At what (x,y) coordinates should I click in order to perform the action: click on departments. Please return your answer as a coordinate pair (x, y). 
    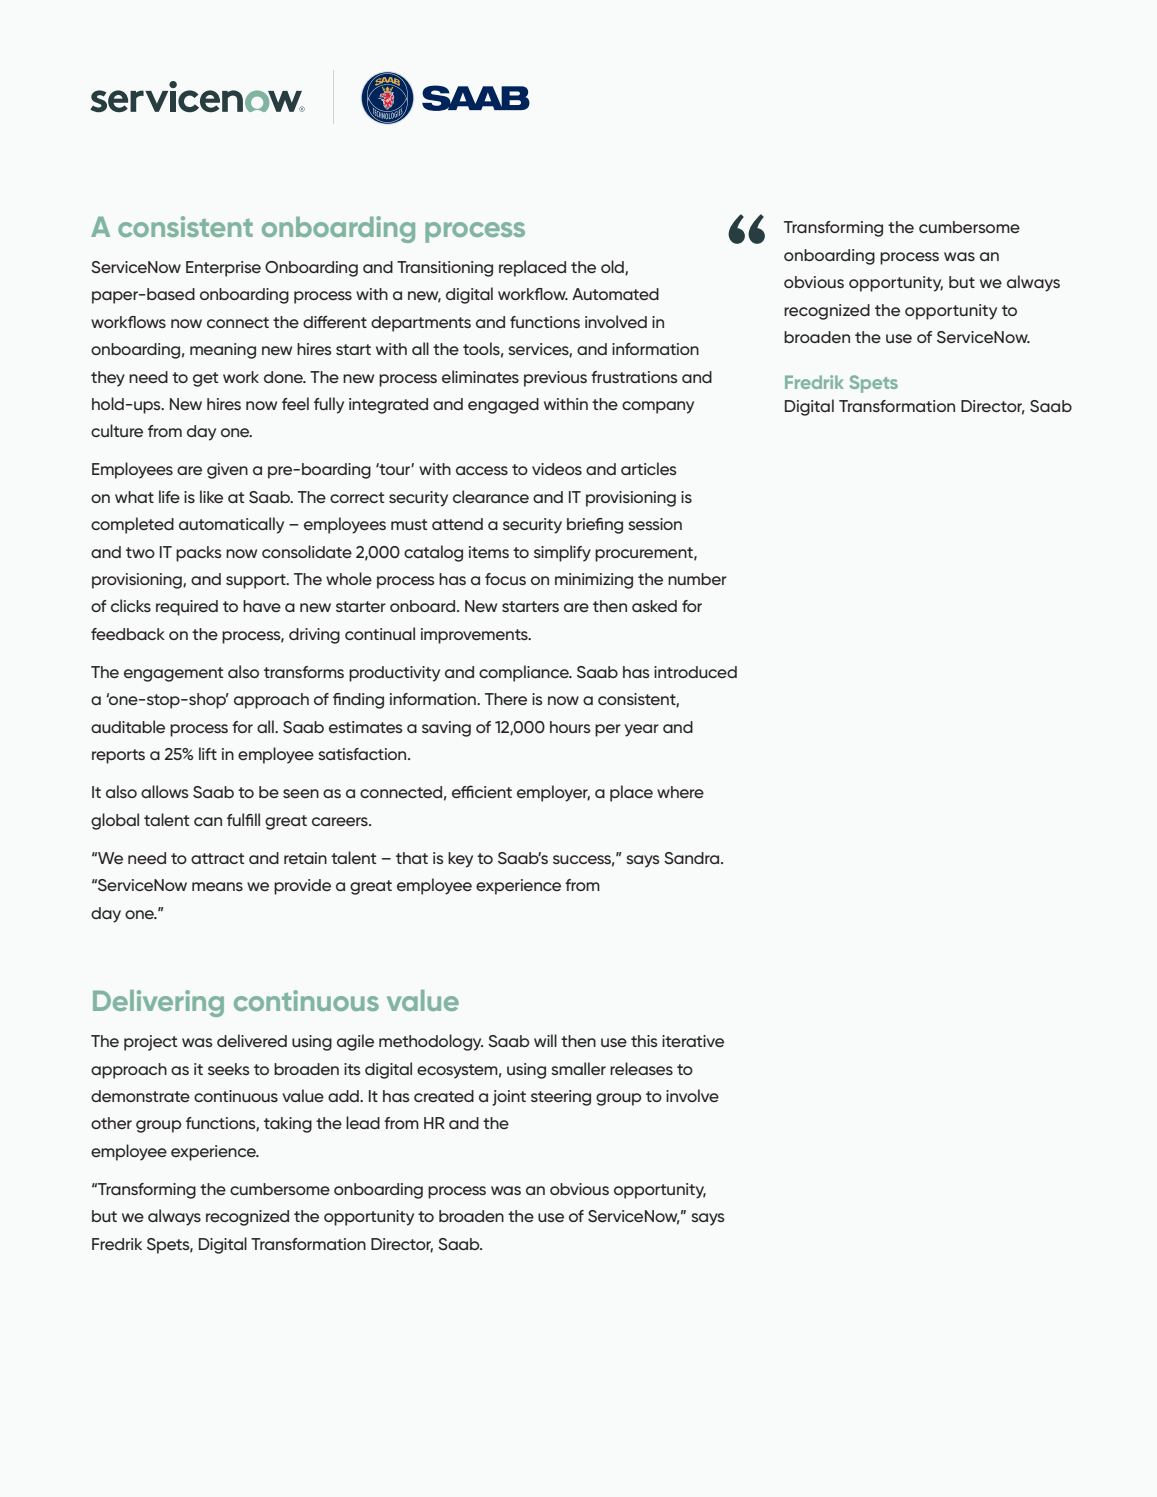
    Looking at the image, I should click on (421, 324).
